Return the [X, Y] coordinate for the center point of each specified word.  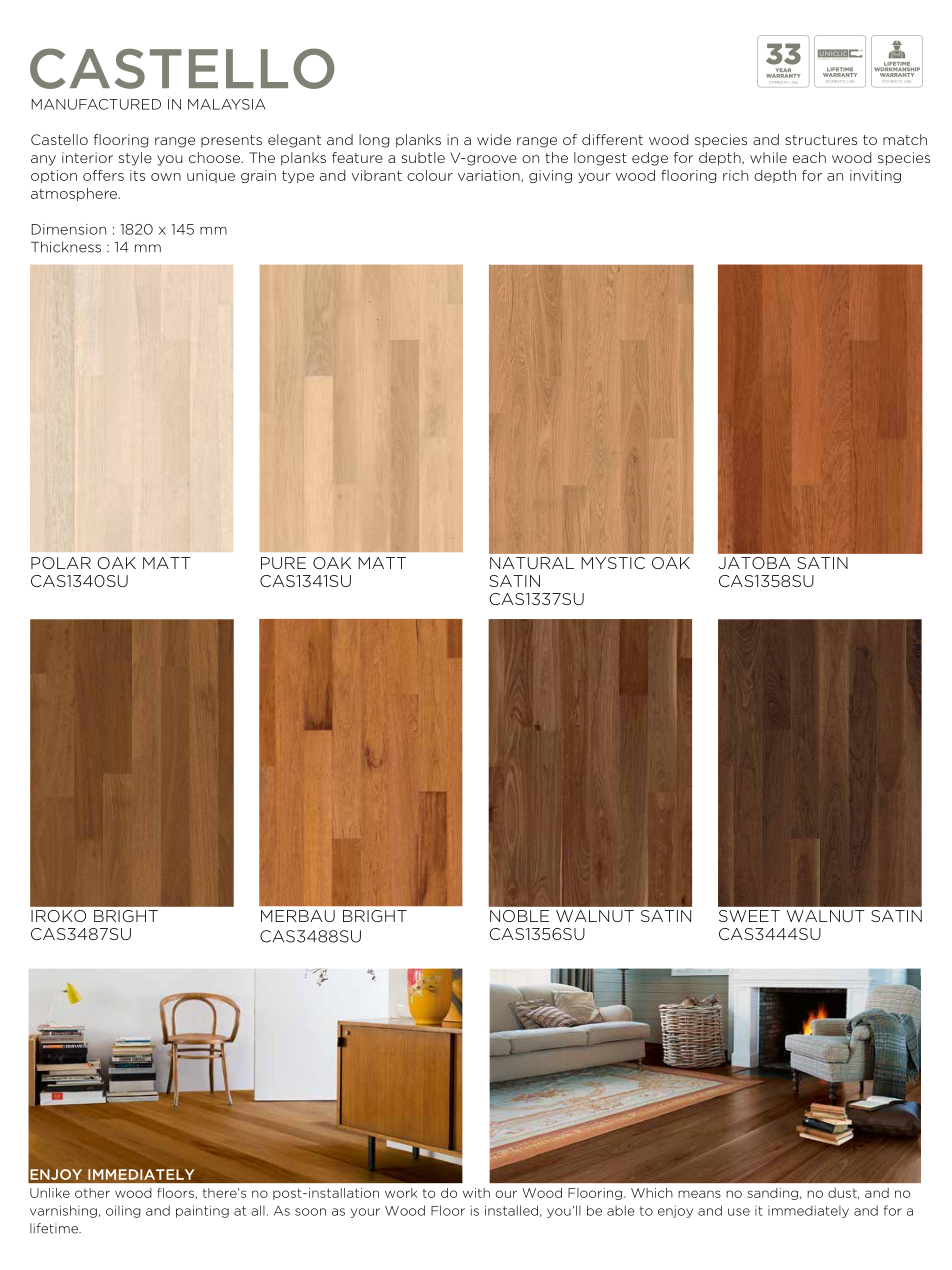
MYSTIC [613, 563]
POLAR [61, 563]
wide [494, 139]
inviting [875, 176]
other [92, 1193]
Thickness [66, 247]
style [135, 159]
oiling [123, 1212]
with [476, 1193]
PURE [283, 563]
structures [821, 140]
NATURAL [532, 563]
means [699, 1194]
